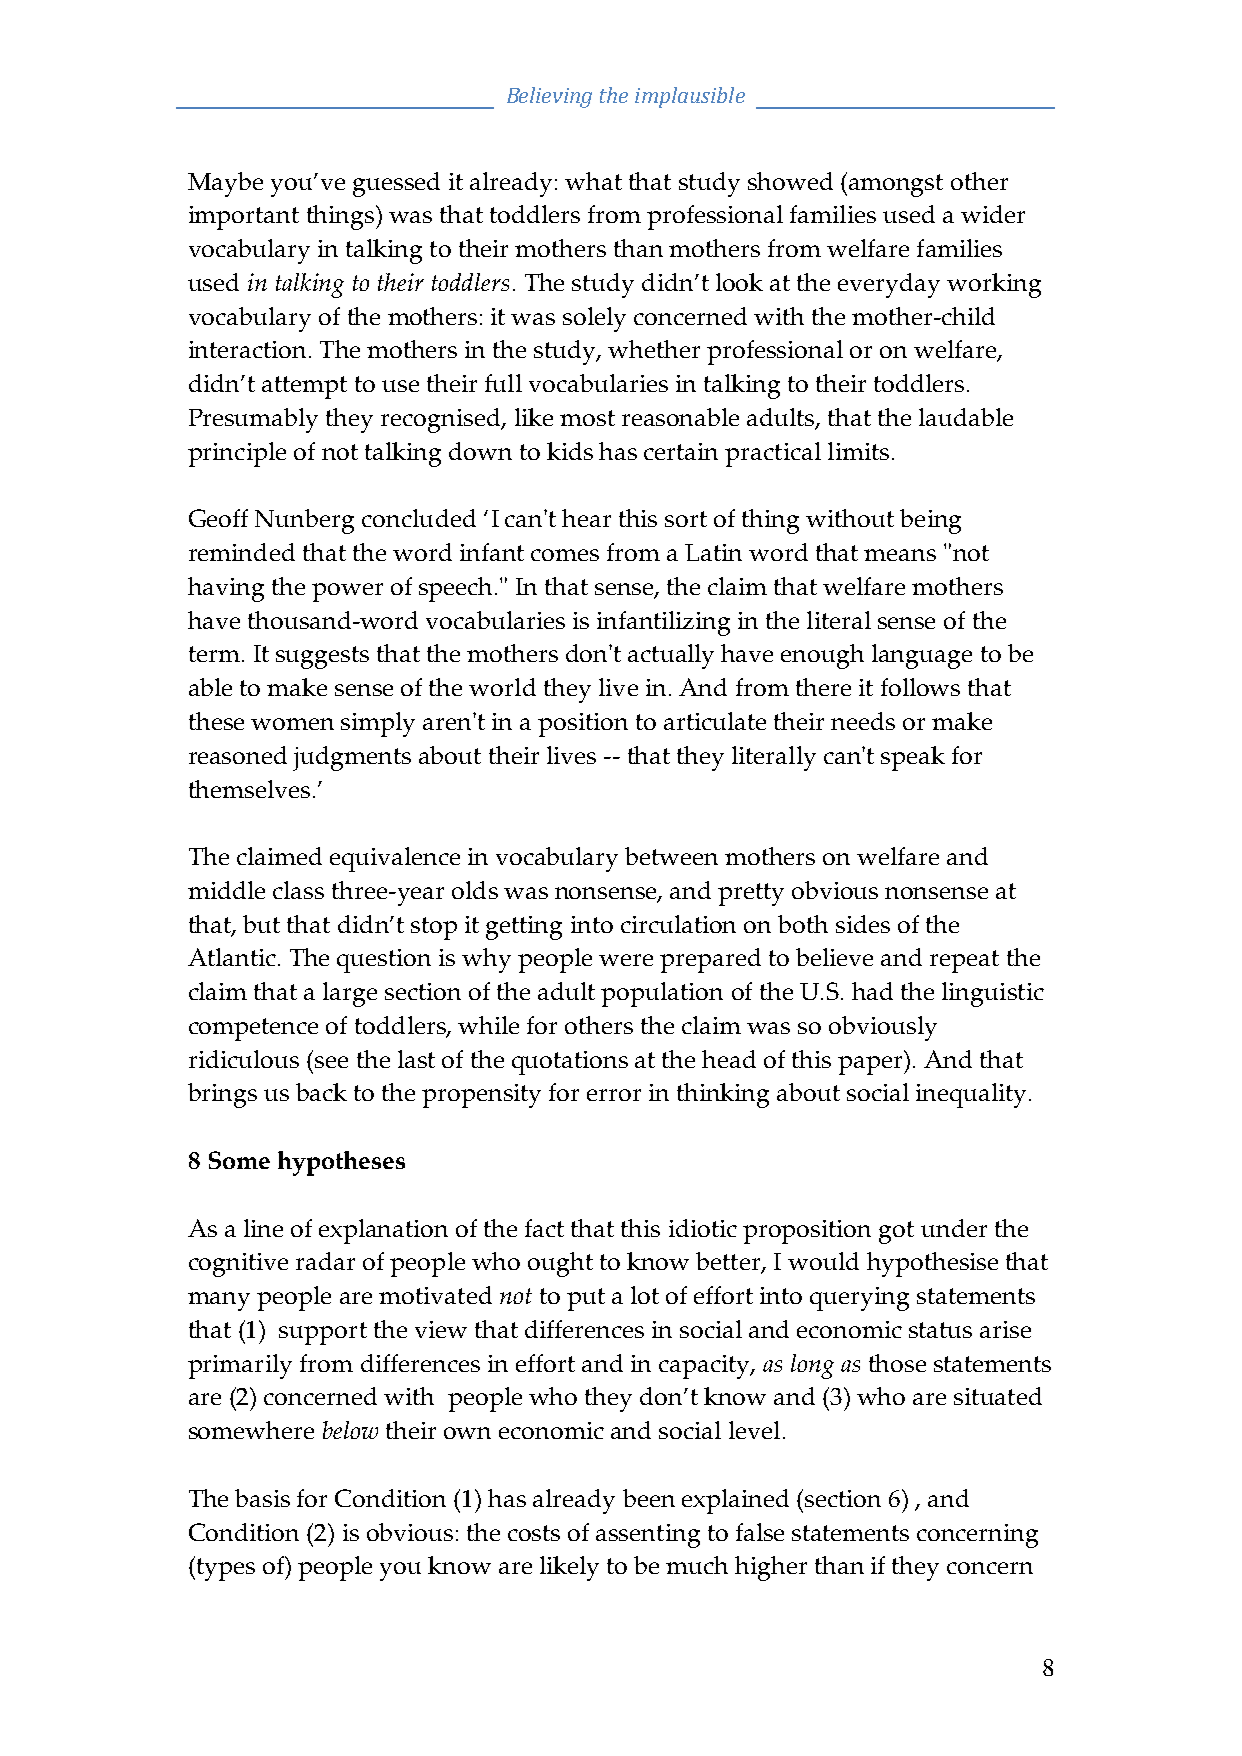 The image size is (1242, 1756). I want to click on got, so click(896, 1232).
